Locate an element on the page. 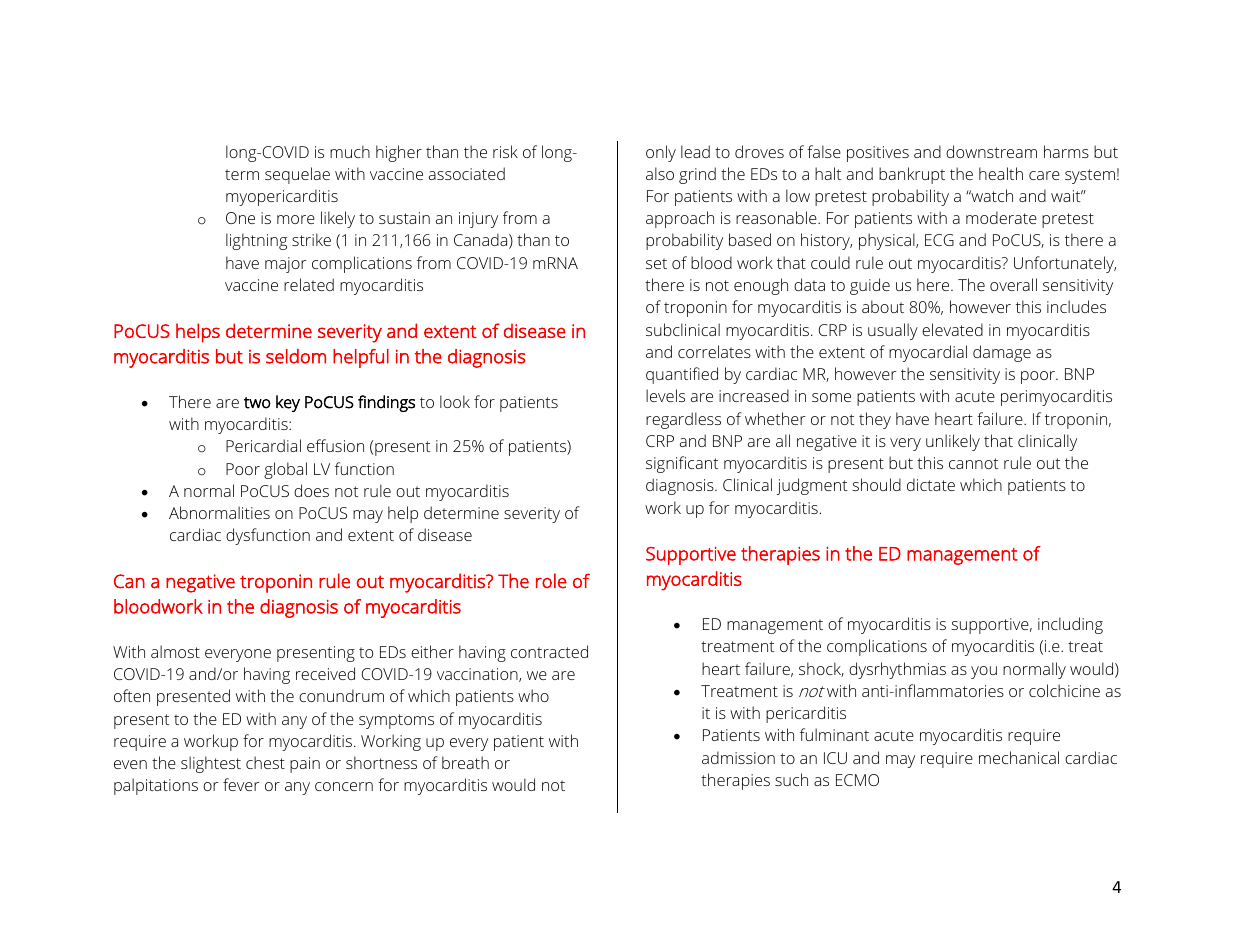  health is located at coordinates (1001, 173).
